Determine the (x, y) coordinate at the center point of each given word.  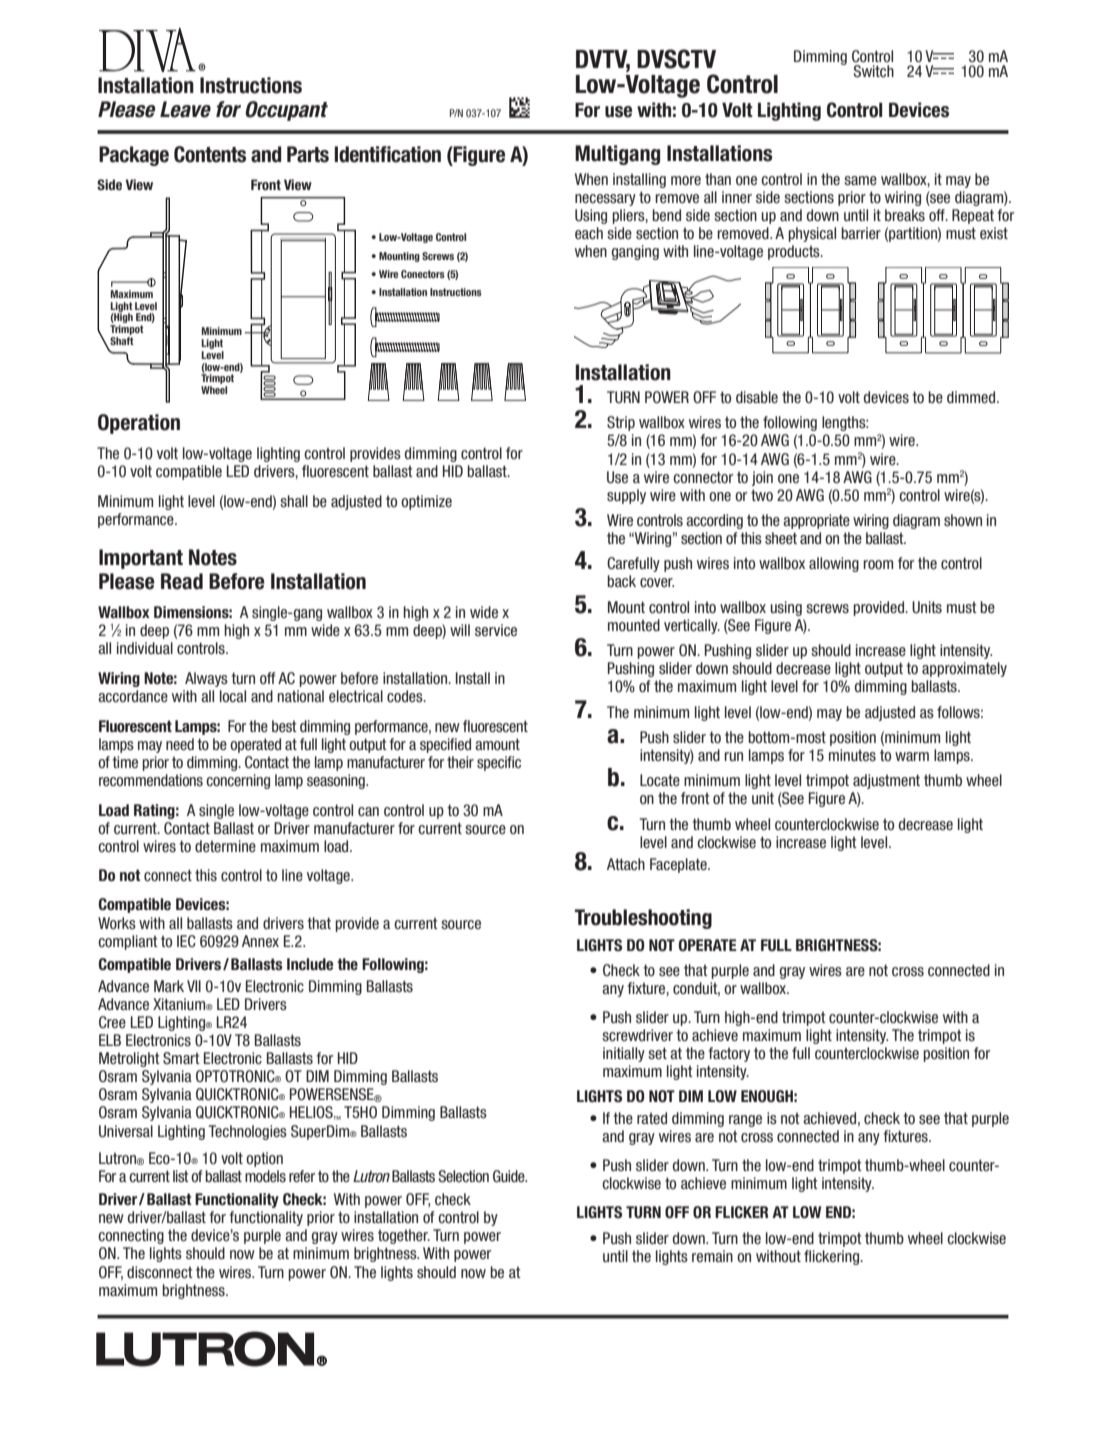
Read (182, 581)
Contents (210, 154)
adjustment (886, 781)
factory (729, 1054)
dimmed (972, 397)
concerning (238, 781)
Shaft (121, 342)
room (878, 564)
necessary (605, 200)
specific (499, 763)
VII (194, 986)
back (621, 581)
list (181, 1176)
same (860, 180)
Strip (621, 423)
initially (624, 1054)
